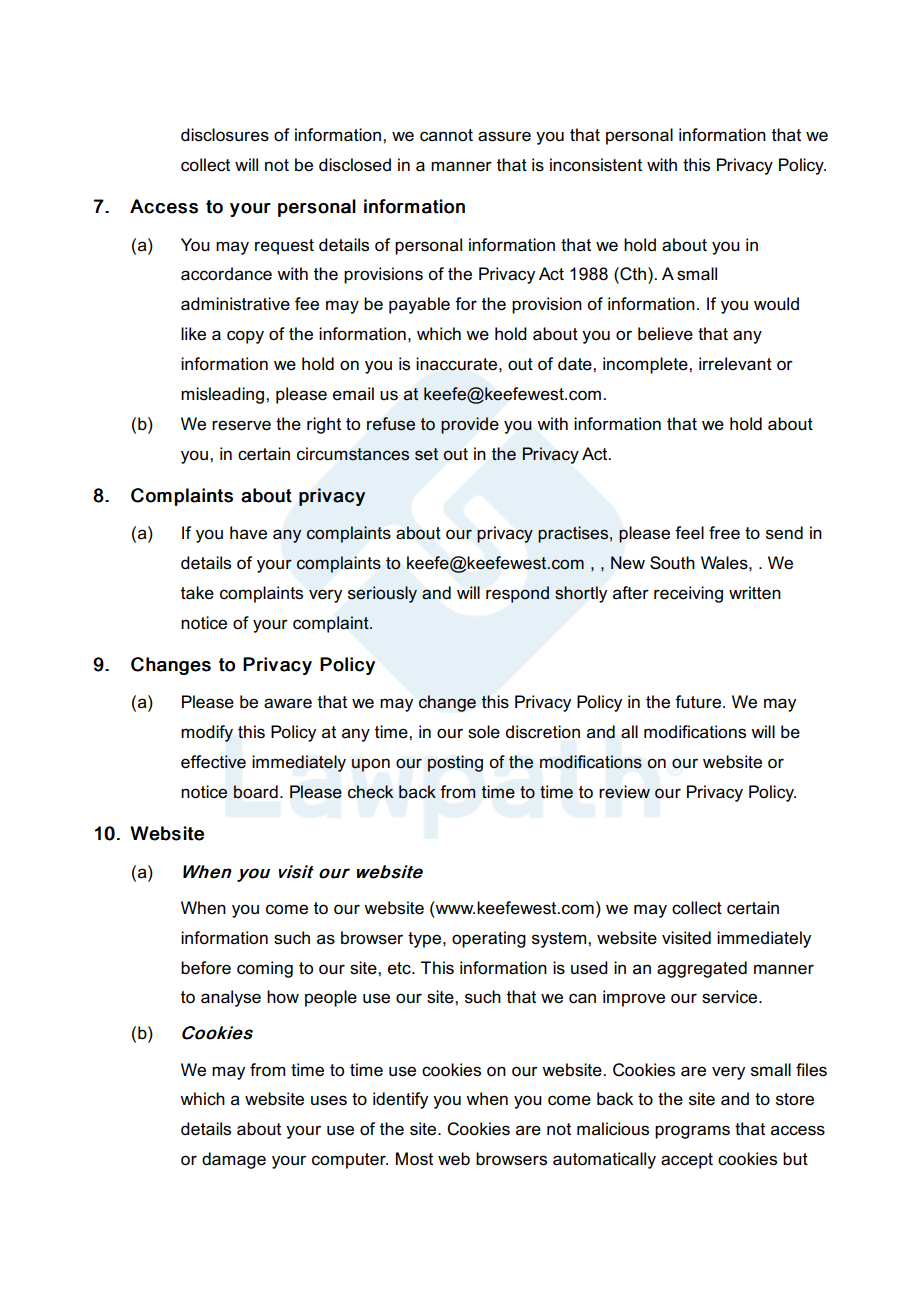 The image size is (924, 1308). I want to click on disclosures, so click(225, 135).
